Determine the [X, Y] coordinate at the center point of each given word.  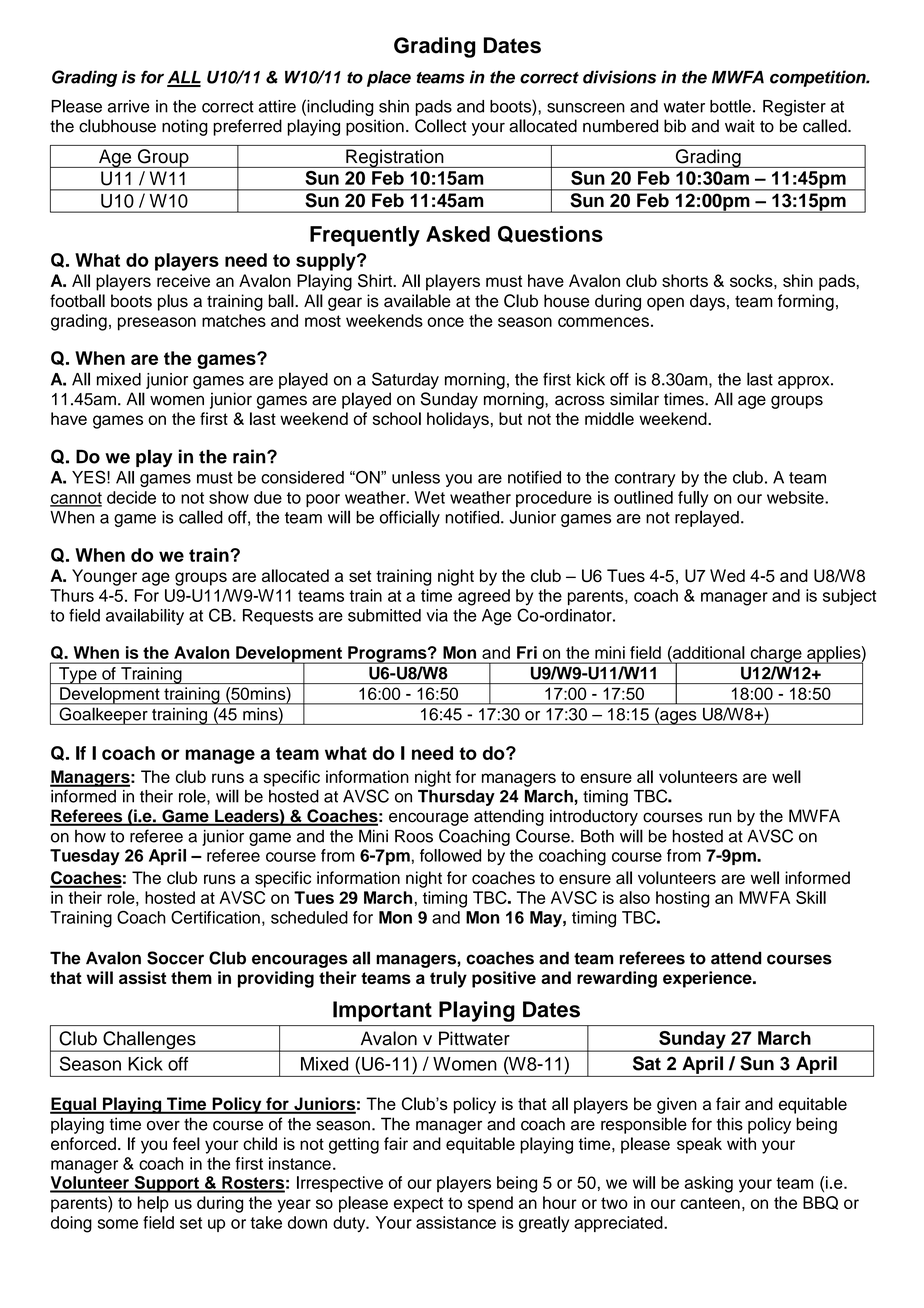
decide [131, 497]
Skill [811, 897]
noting [185, 127]
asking [709, 1184]
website [796, 497]
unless [416, 477]
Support [166, 1184]
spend [490, 1204]
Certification [215, 917]
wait [740, 126]
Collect [440, 126]
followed [450, 855]
